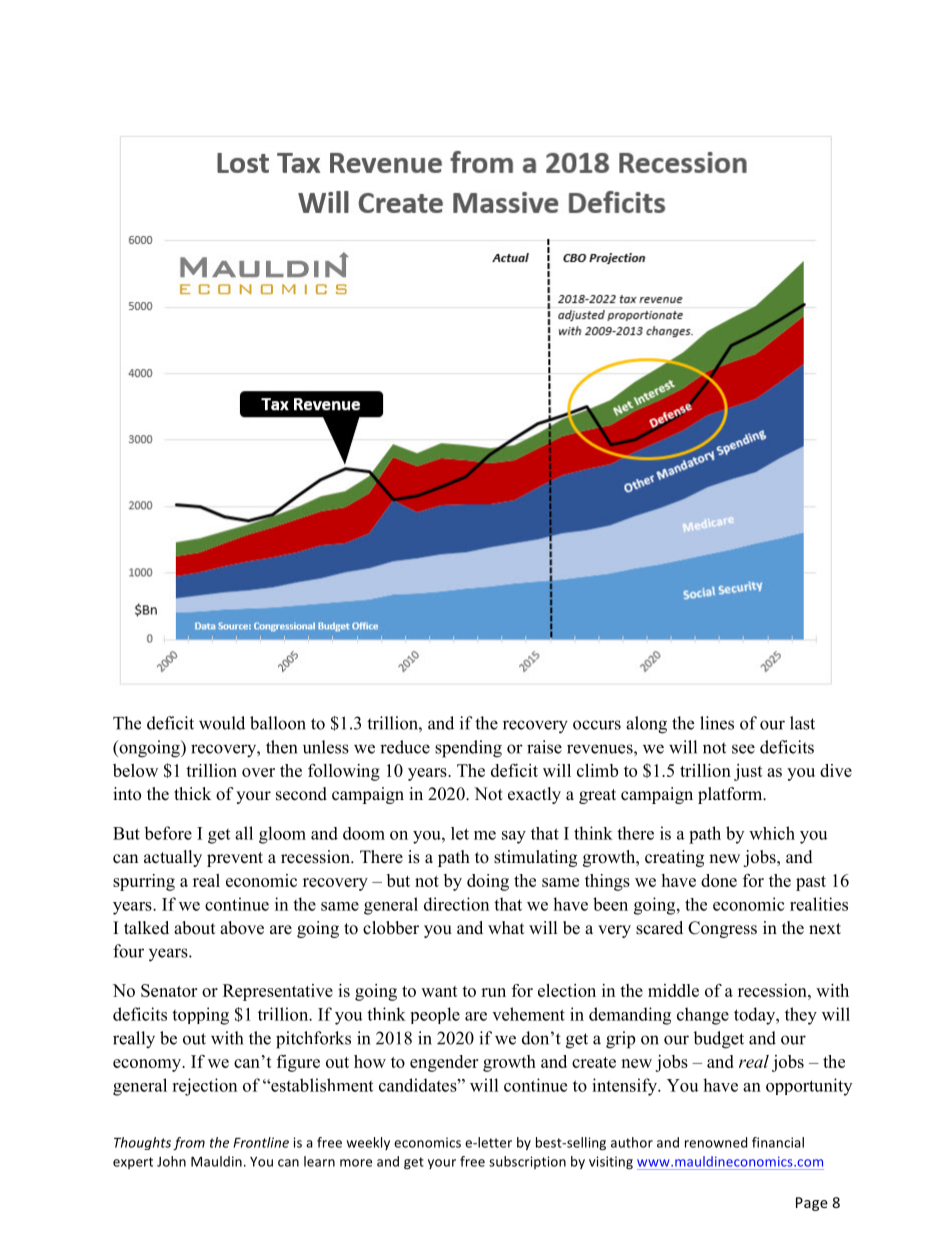 The image size is (952, 1233). I want to click on subscription, so click(527, 1162).
